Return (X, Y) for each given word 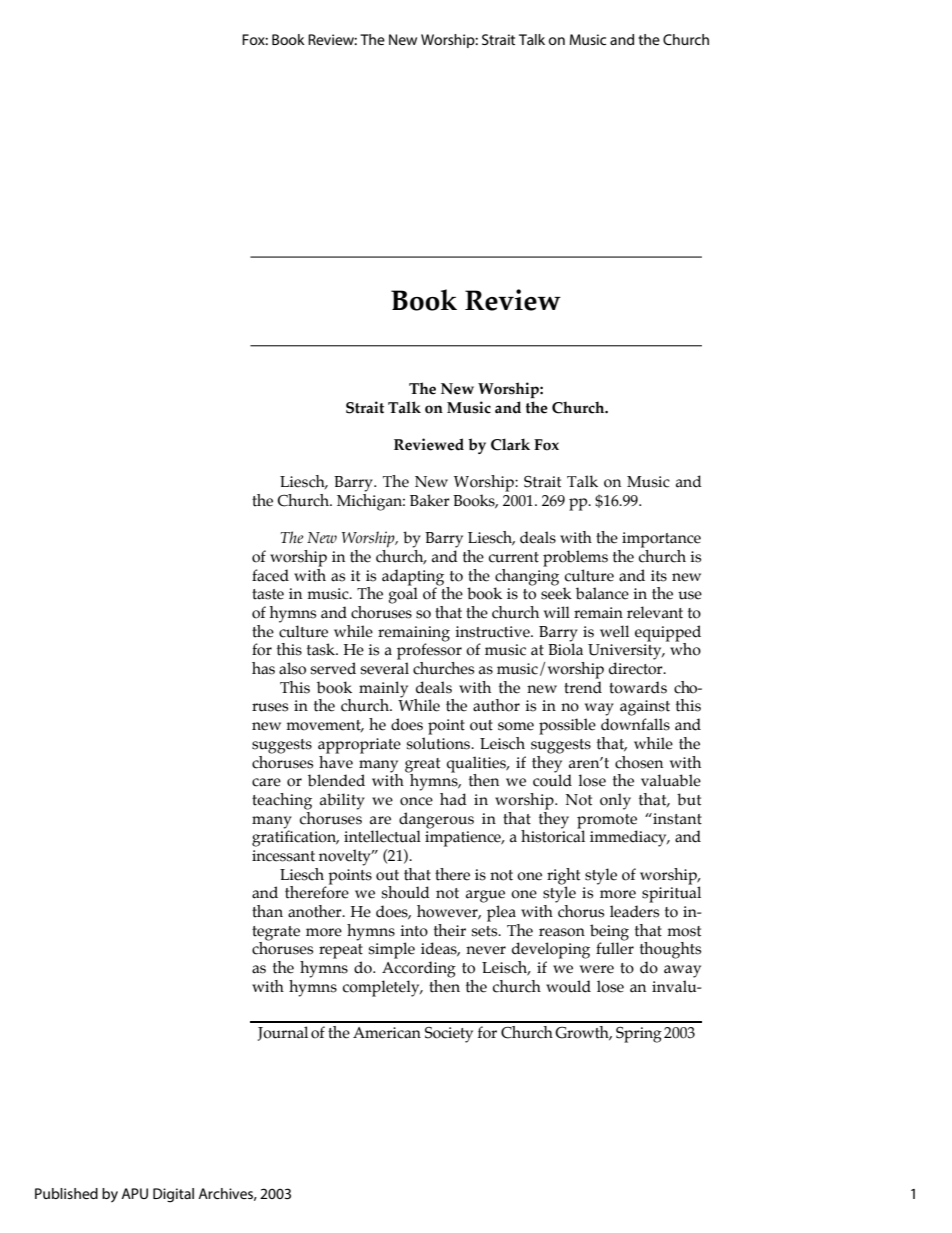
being (609, 932)
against (645, 708)
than (267, 911)
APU (134, 1193)
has (263, 668)
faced (270, 575)
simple (392, 950)
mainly (383, 690)
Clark (510, 444)
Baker (430, 500)
